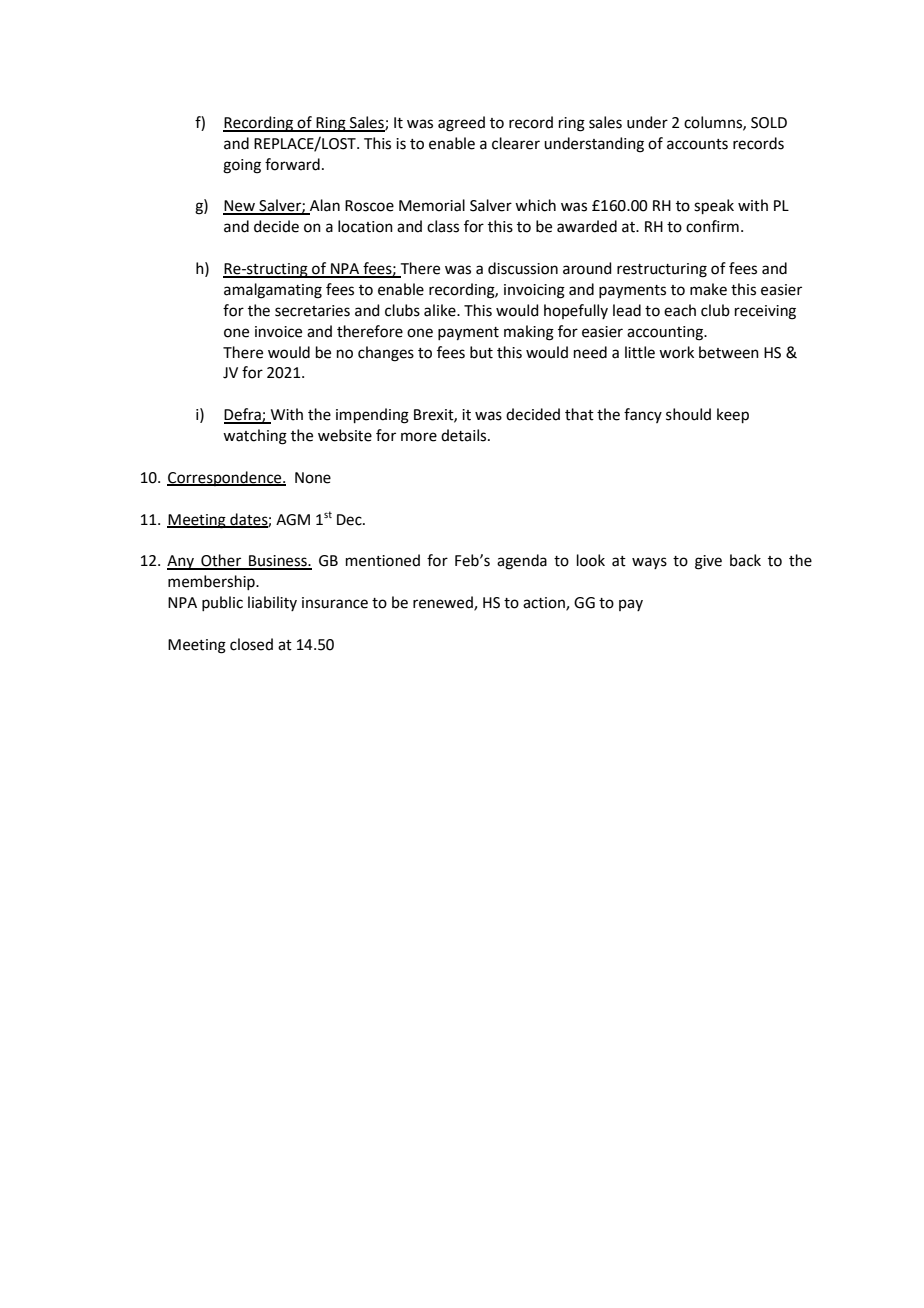 The height and width of the page is (1308, 924). What do you see at coordinates (324, 206) in the page?
I see `Alan` at bounding box center [324, 206].
